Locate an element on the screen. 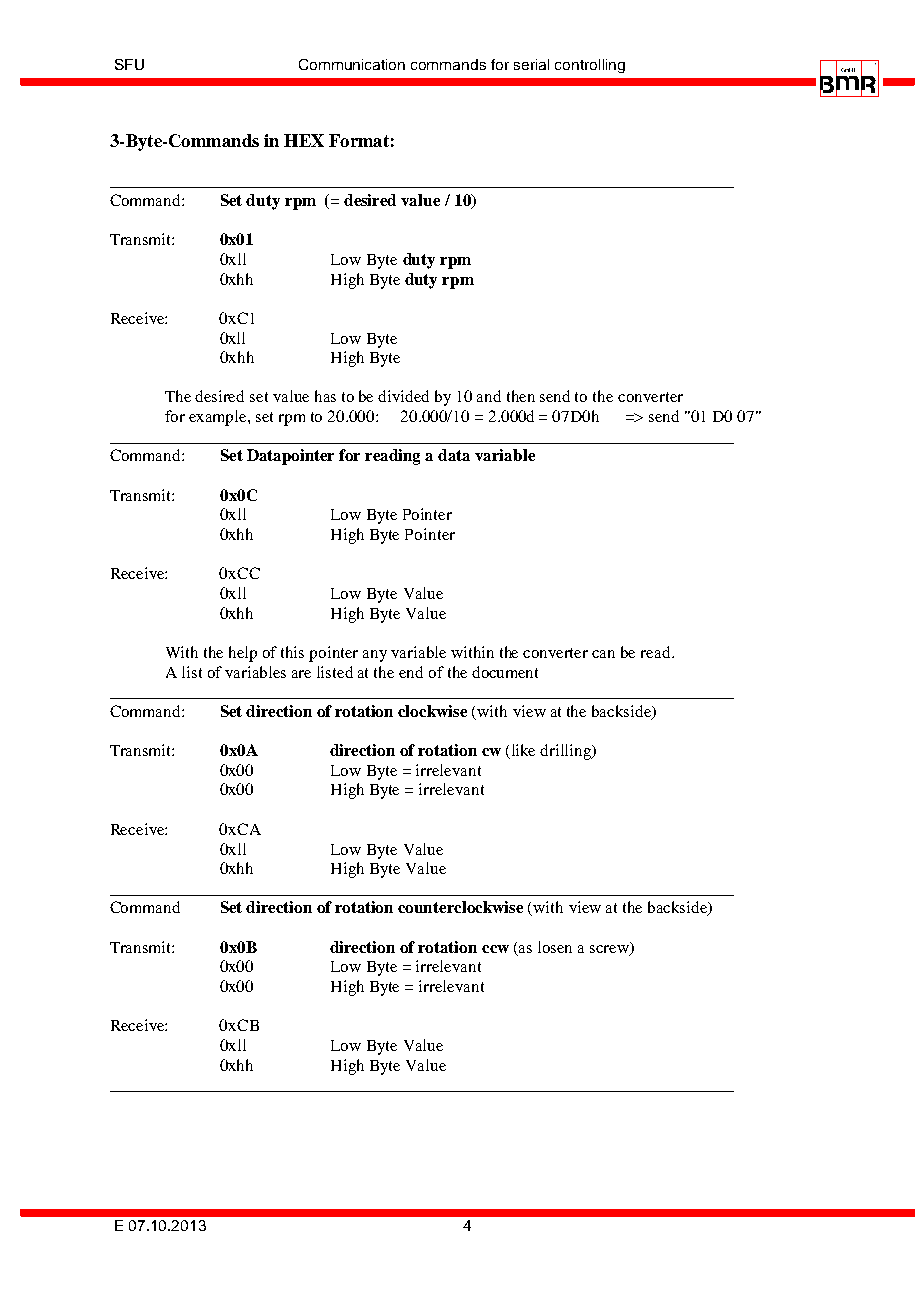 The width and height of the screenshot is (924, 1308). ccw is located at coordinates (495, 949).
